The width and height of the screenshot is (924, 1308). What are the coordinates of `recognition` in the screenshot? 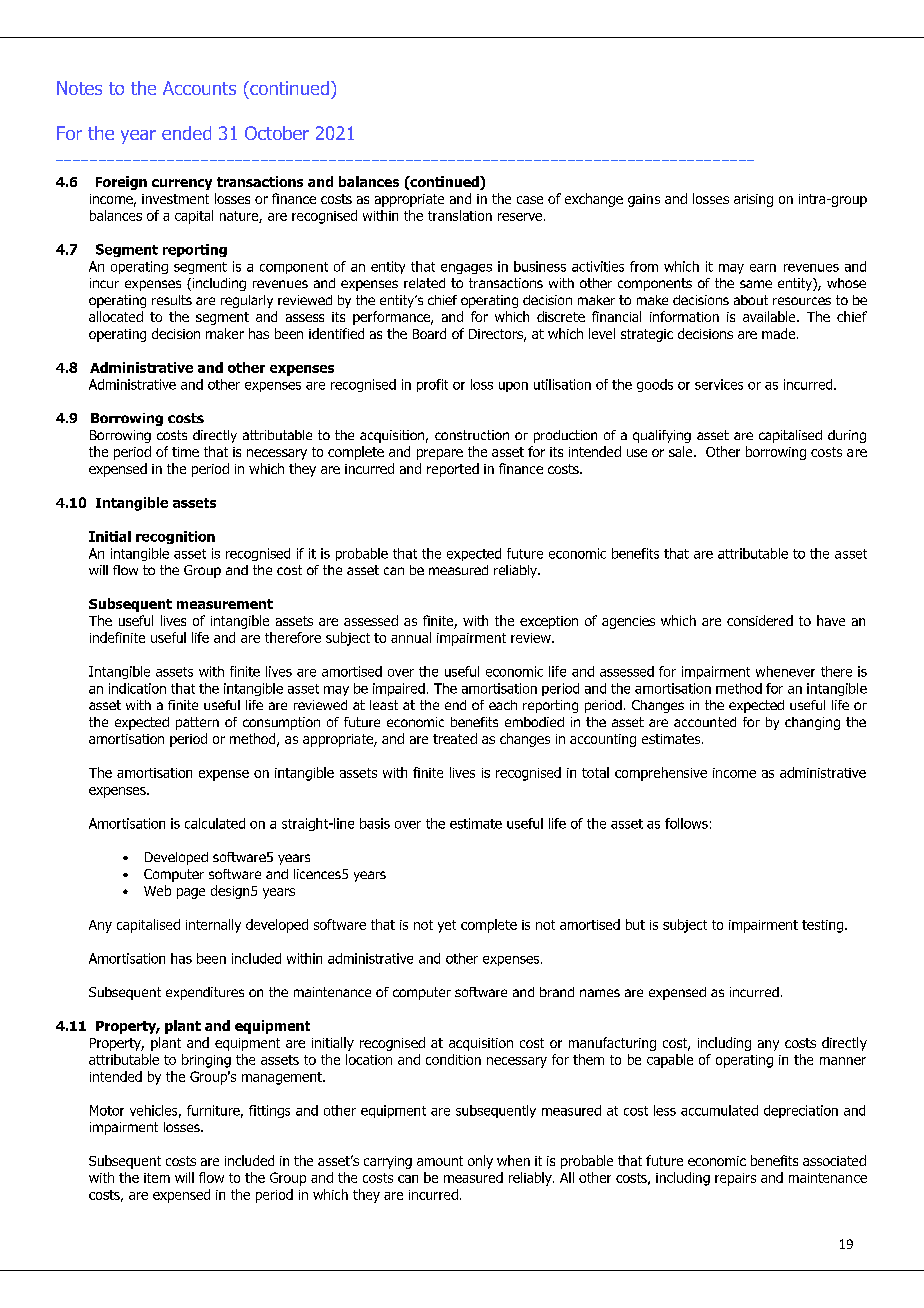 It's located at (175, 537).
